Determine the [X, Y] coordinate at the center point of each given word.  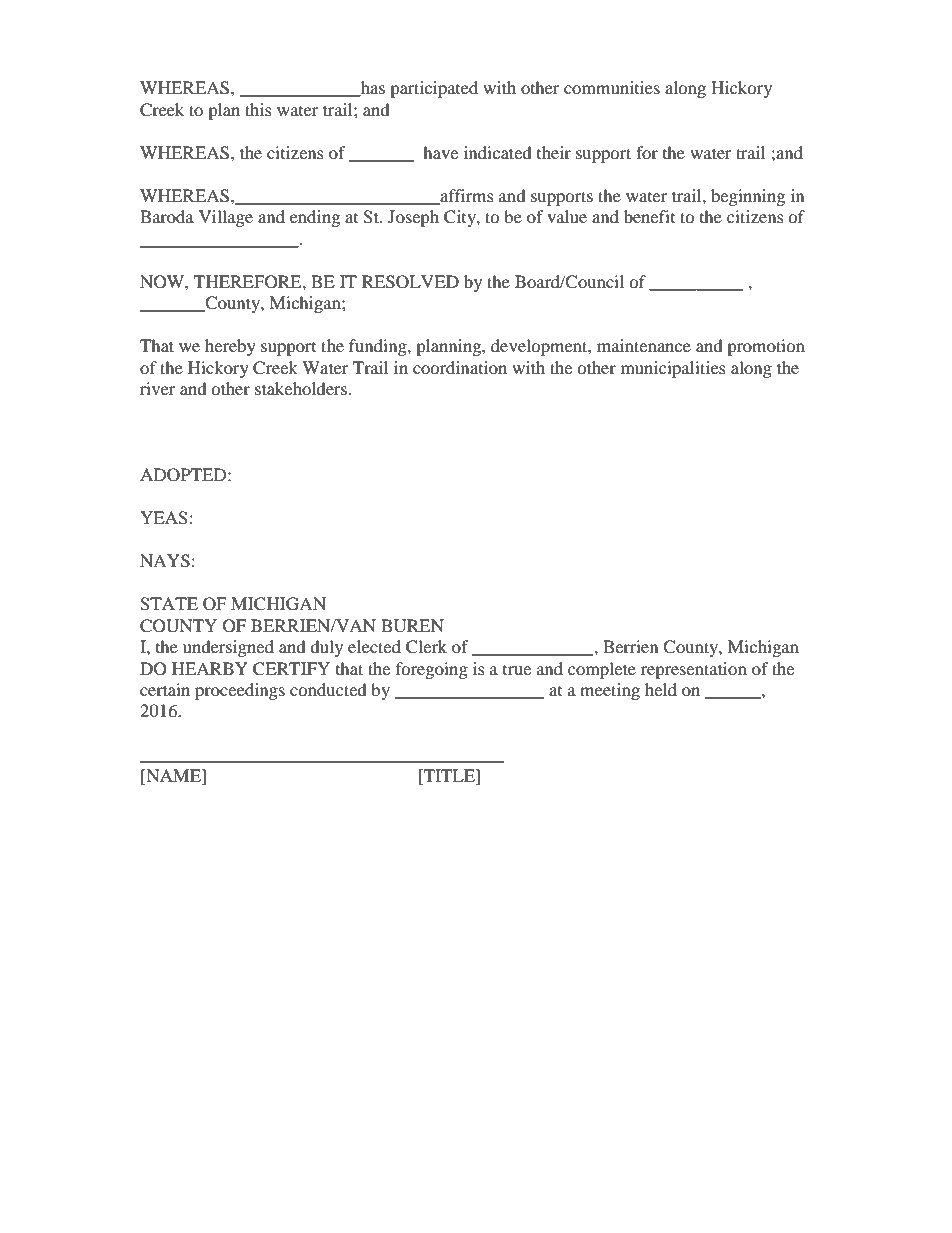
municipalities [673, 369]
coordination [460, 367]
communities [612, 87]
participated [434, 89]
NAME [173, 777]
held [661, 689]
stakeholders [301, 388]
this [258, 109]
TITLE [449, 775]
